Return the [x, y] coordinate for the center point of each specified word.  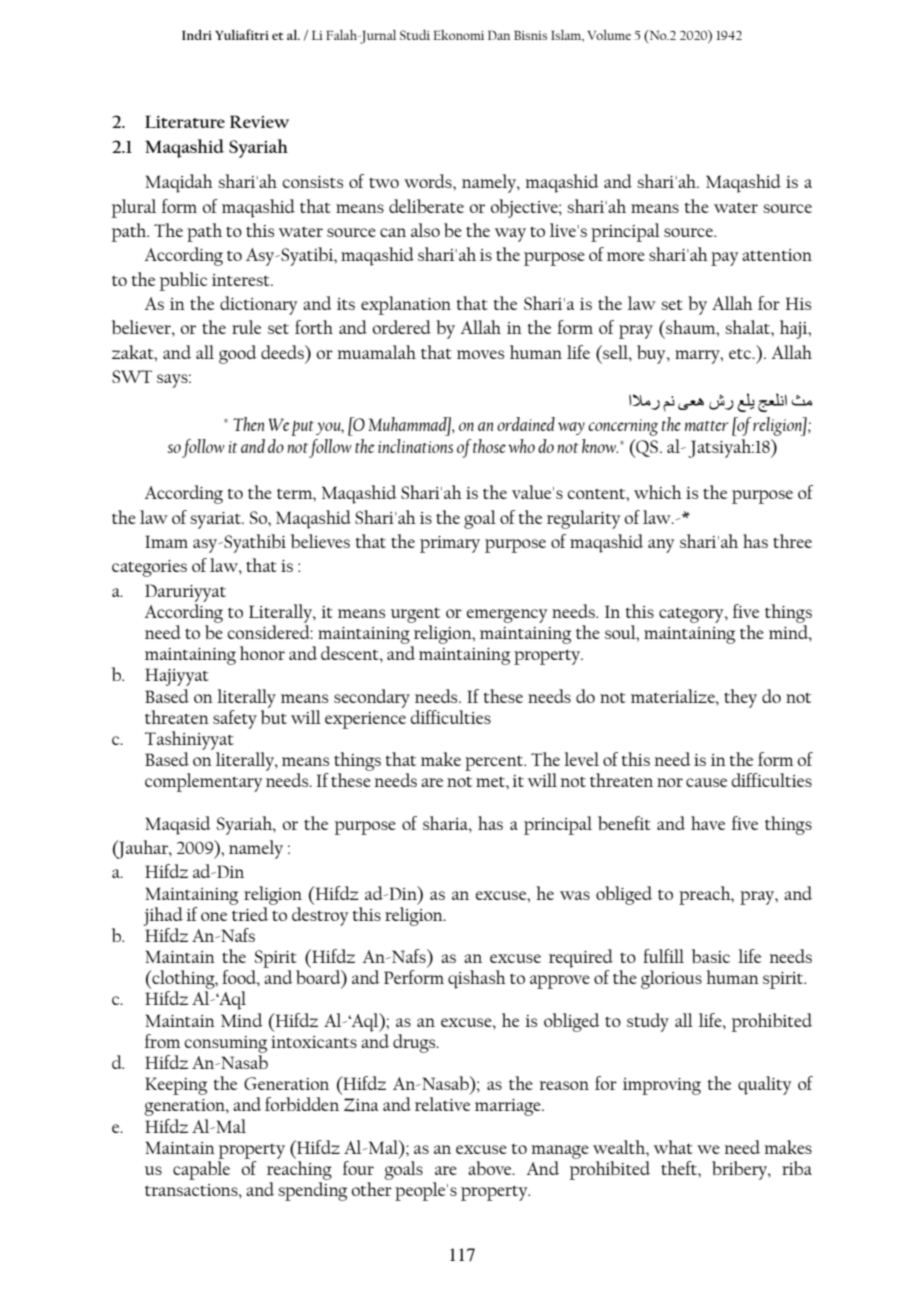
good [238, 354]
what [673, 1147]
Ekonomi [458, 35]
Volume [609, 35]
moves [480, 354]
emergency [507, 616]
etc [741, 354]
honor [262, 653]
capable [201, 1170]
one [214, 916]
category [692, 615]
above [491, 1168]
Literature [185, 121]
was [575, 895]
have [708, 823]
